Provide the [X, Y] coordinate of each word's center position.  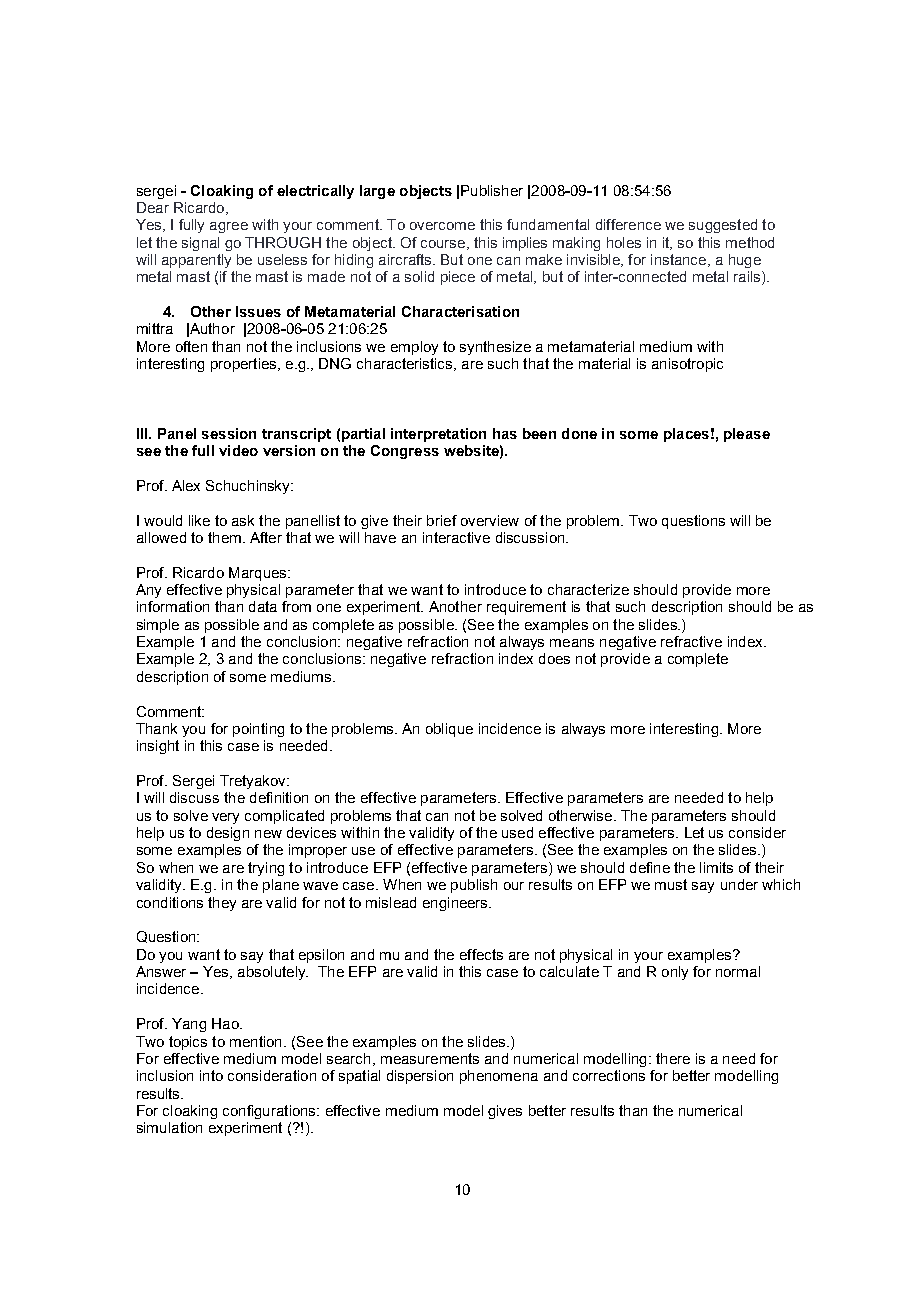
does [554, 658]
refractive [691, 641]
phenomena [499, 1077]
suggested [723, 226]
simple [158, 626]
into [211, 1075]
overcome [442, 226]
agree [229, 227]
